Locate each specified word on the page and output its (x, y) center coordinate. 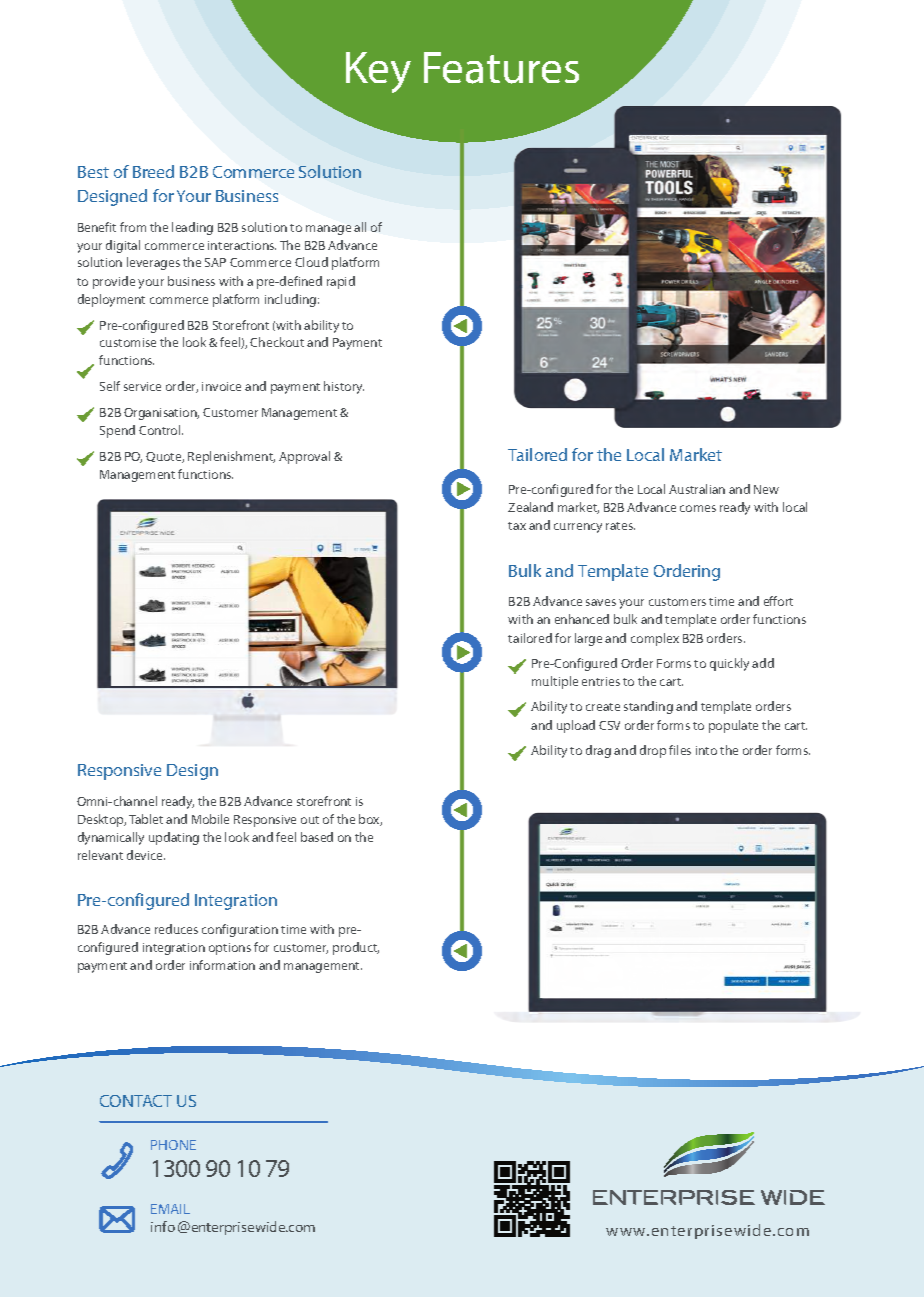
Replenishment (231, 457)
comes (698, 508)
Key (378, 72)
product (356, 948)
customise (128, 342)
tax (517, 526)
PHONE (173, 1145)
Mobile (210, 819)
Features (501, 68)
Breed (153, 171)
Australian (697, 489)
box (370, 820)
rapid (341, 282)
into (706, 750)
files (680, 750)
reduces (176, 929)
